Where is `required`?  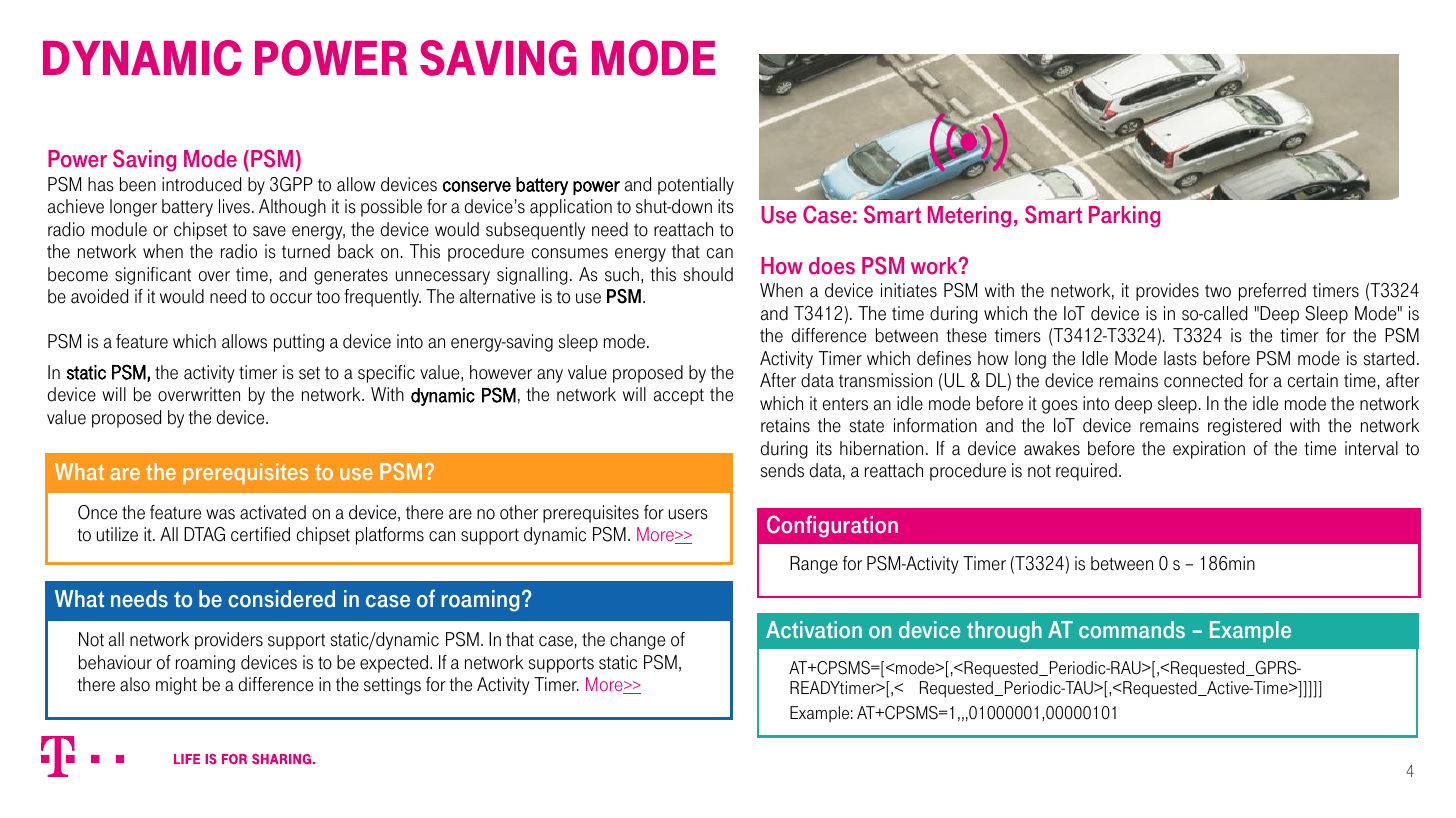
required is located at coordinates (1086, 472).
